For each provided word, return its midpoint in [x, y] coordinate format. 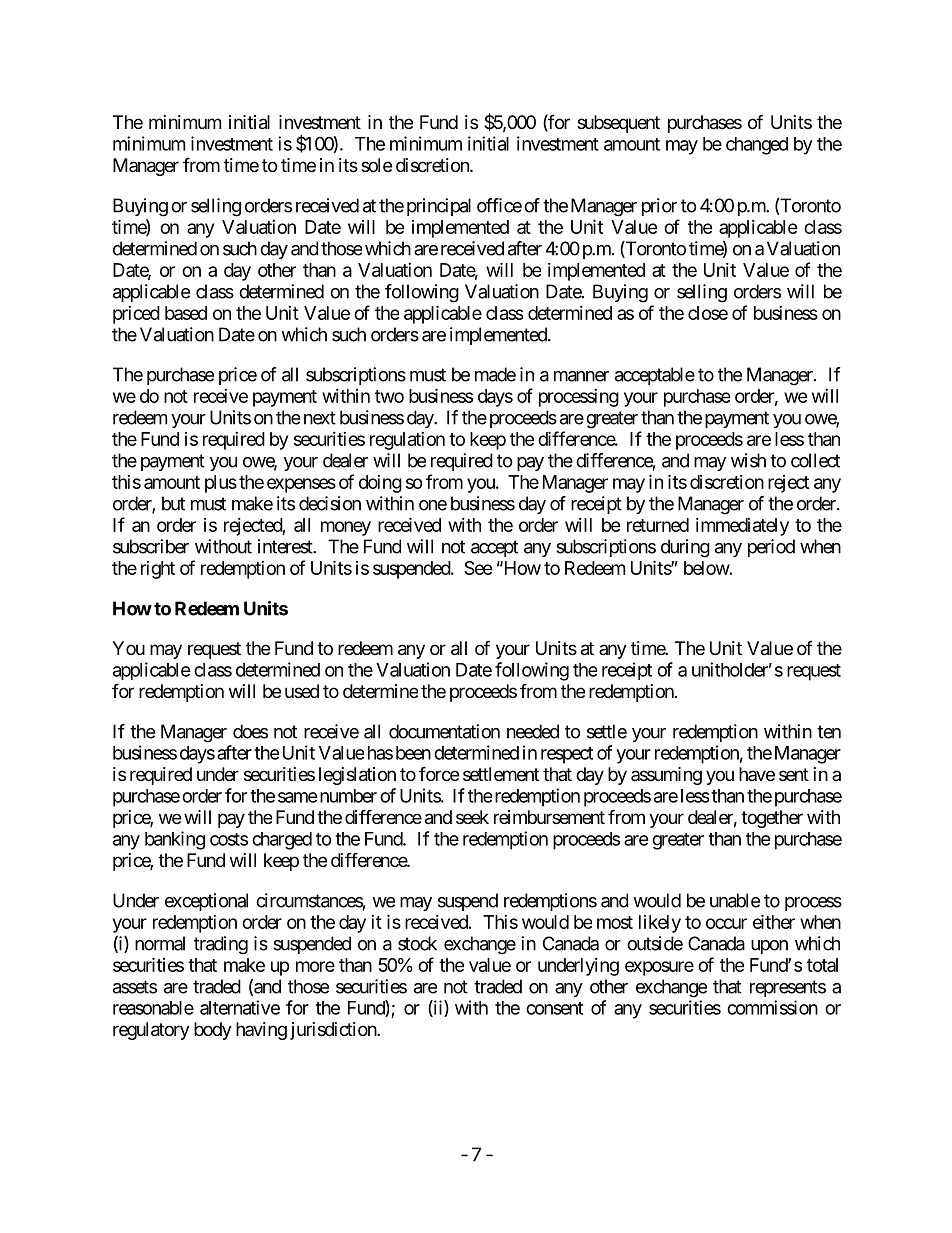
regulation [407, 441]
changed [757, 146]
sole [376, 165]
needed [533, 731]
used [302, 691]
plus [221, 484]
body [213, 1031]
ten [829, 732]
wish [748, 460]
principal [439, 207]
